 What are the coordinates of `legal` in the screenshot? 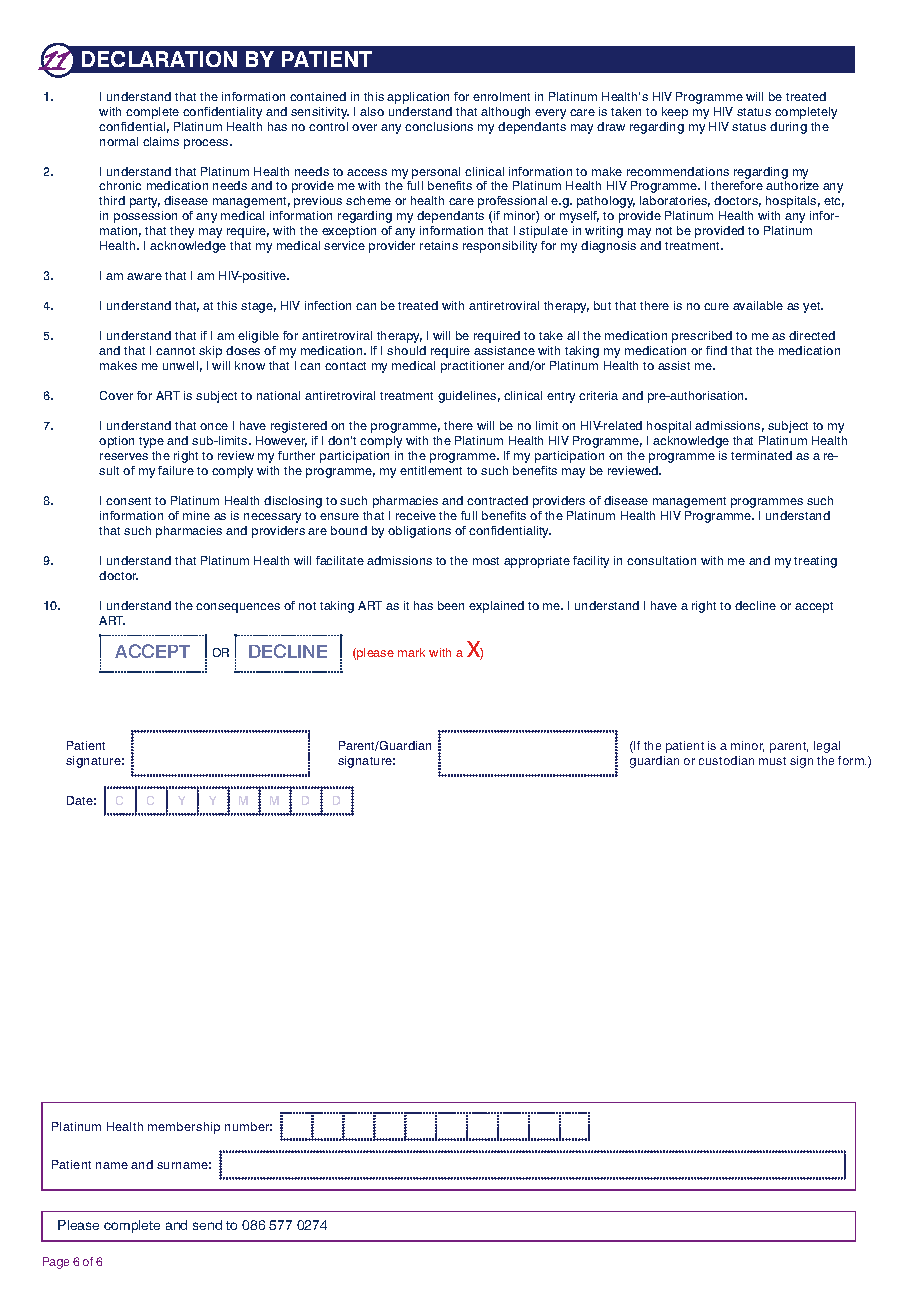 It's located at (827, 747).
